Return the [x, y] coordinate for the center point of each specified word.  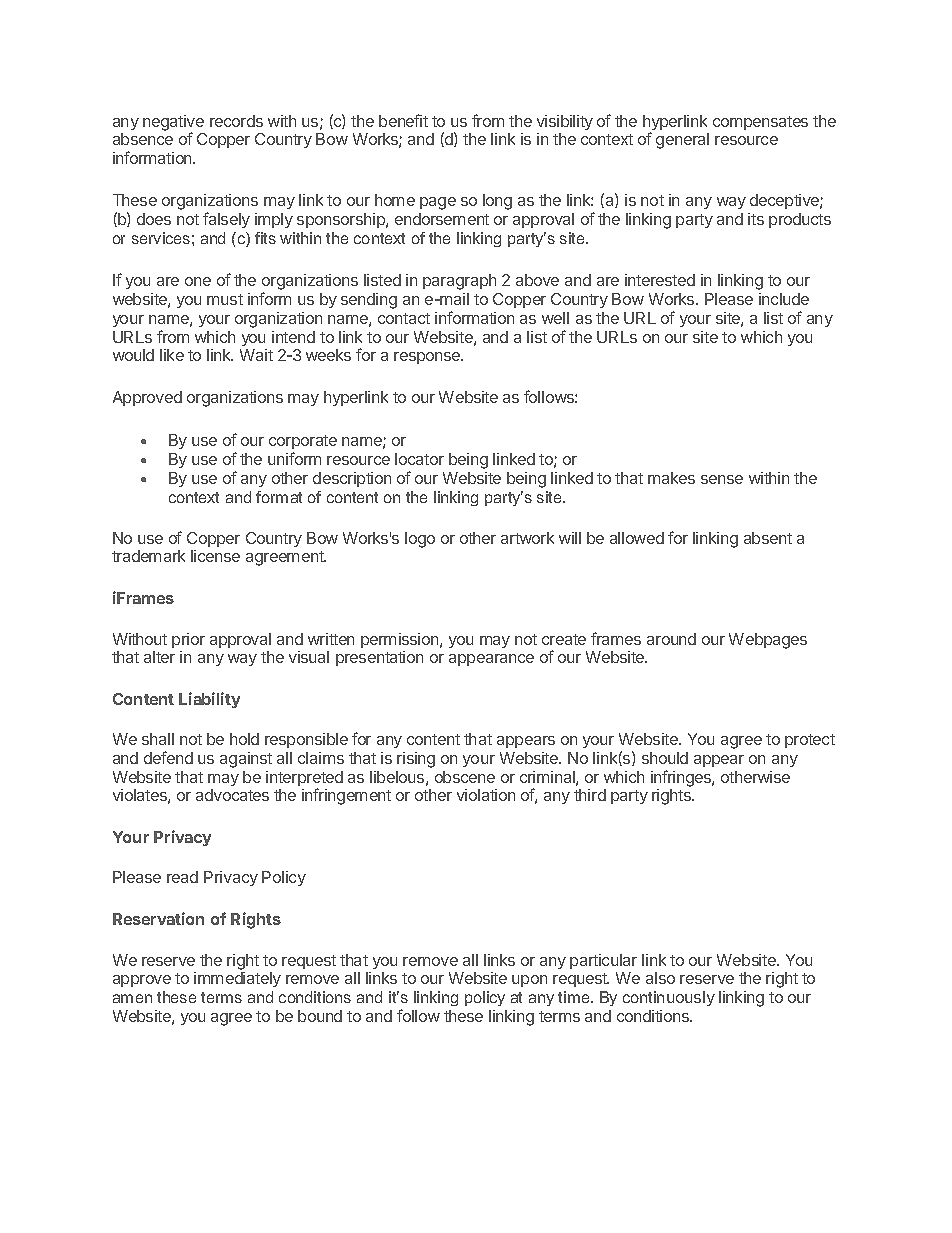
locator [419, 459]
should [665, 758]
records [236, 121]
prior [188, 640]
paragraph [459, 282]
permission [401, 640]
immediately [237, 979]
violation [486, 795]
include [784, 299]
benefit [403, 120]
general [682, 141]
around [671, 639]
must [225, 299]
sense [722, 479]
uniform [294, 458]
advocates [232, 795]
